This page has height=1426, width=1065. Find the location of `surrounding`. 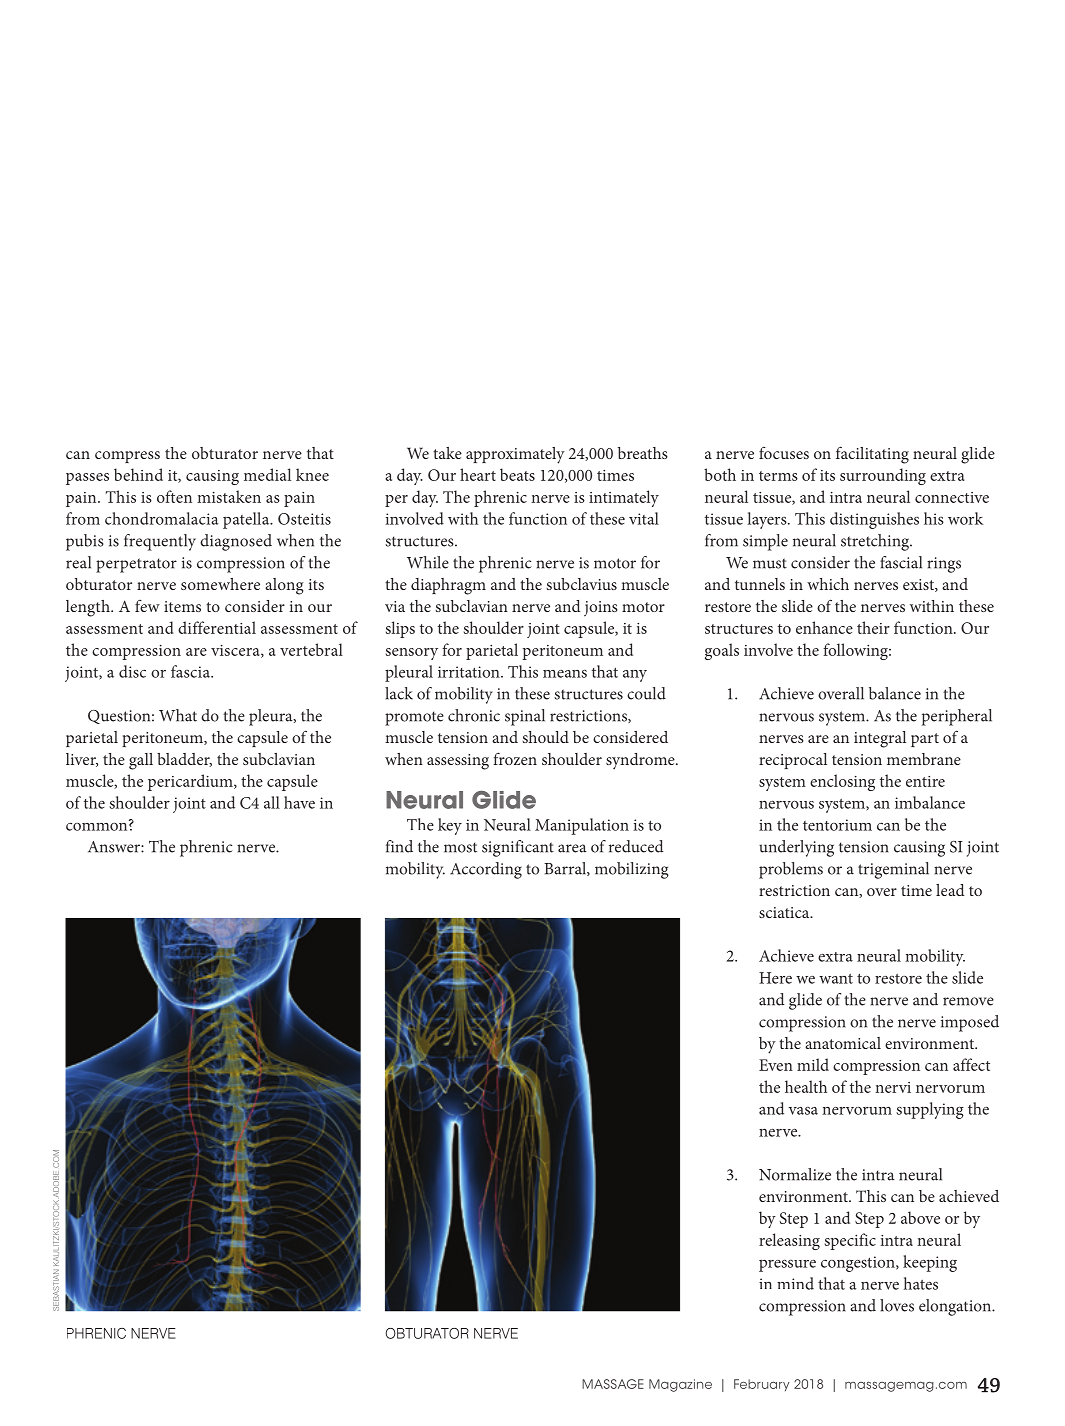

surrounding is located at coordinates (883, 476).
